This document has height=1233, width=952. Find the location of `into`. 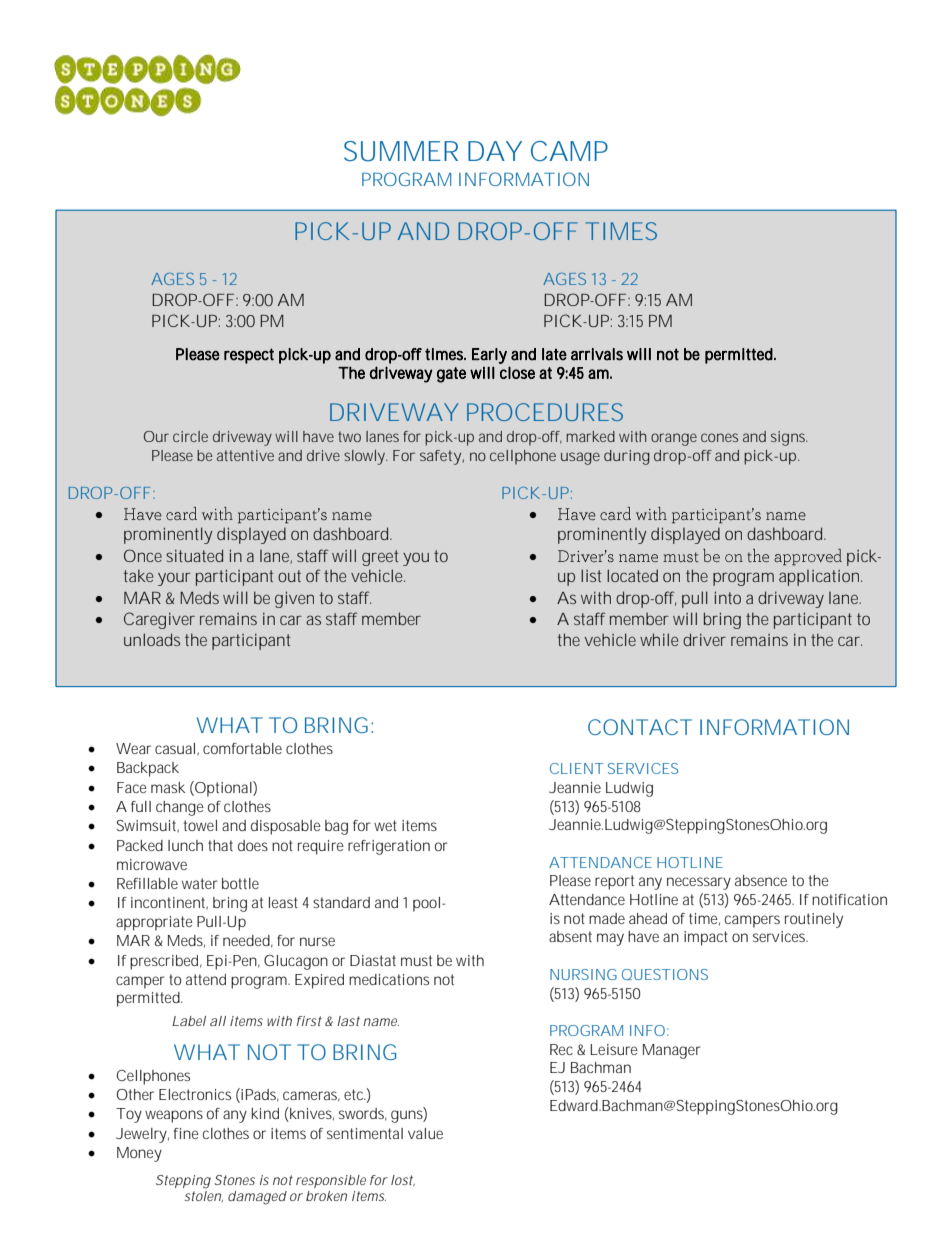

into is located at coordinates (728, 597).
